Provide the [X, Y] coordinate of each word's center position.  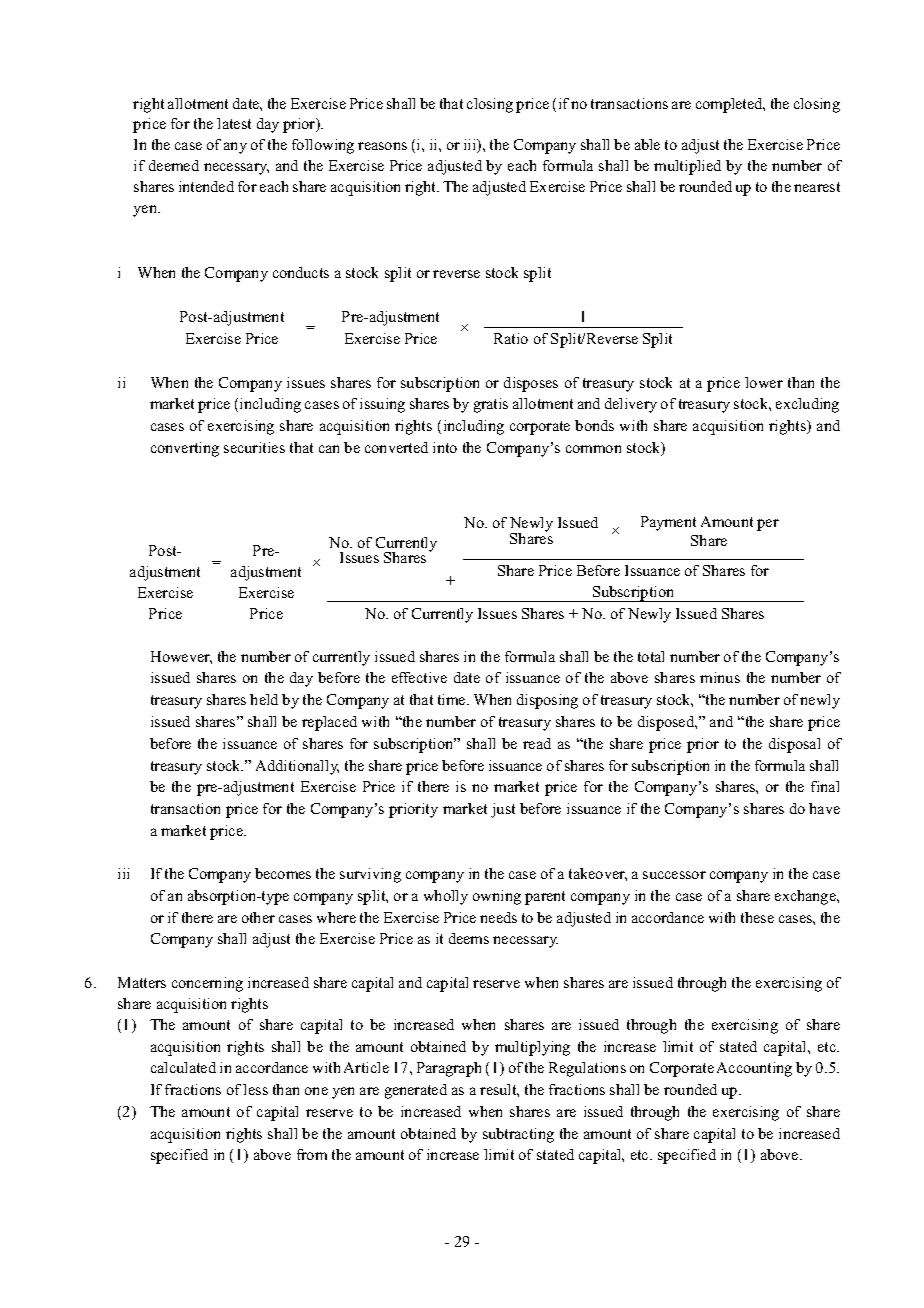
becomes [283, 873]
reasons [382, 146]
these [757, 917]
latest [234, 123]
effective [419, 677]
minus [720, 677]
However [181, 657]
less [255, 1089]
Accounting [754, 1069]
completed [730, 105]
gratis [491, 405]
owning [497, 897]
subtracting [518, 1135]
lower [764, 382]
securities [254, 447]
